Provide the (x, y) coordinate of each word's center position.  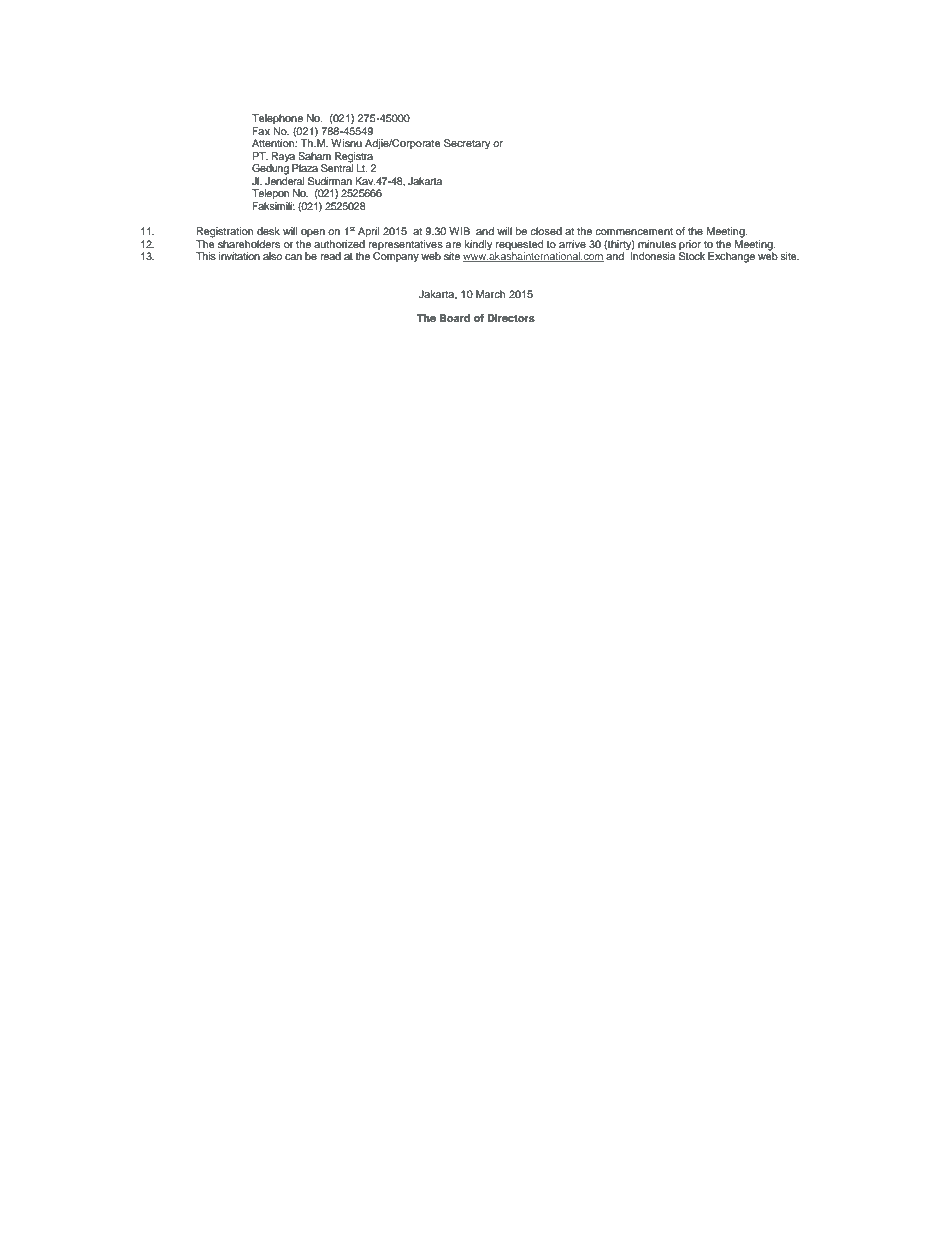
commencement (634, 231)
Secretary (467, 144)
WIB (459, 231)
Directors (511, 318)
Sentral (337, 167)
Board (454, 318)
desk (268, 231)
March (490, 294)
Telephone (277, 119)
